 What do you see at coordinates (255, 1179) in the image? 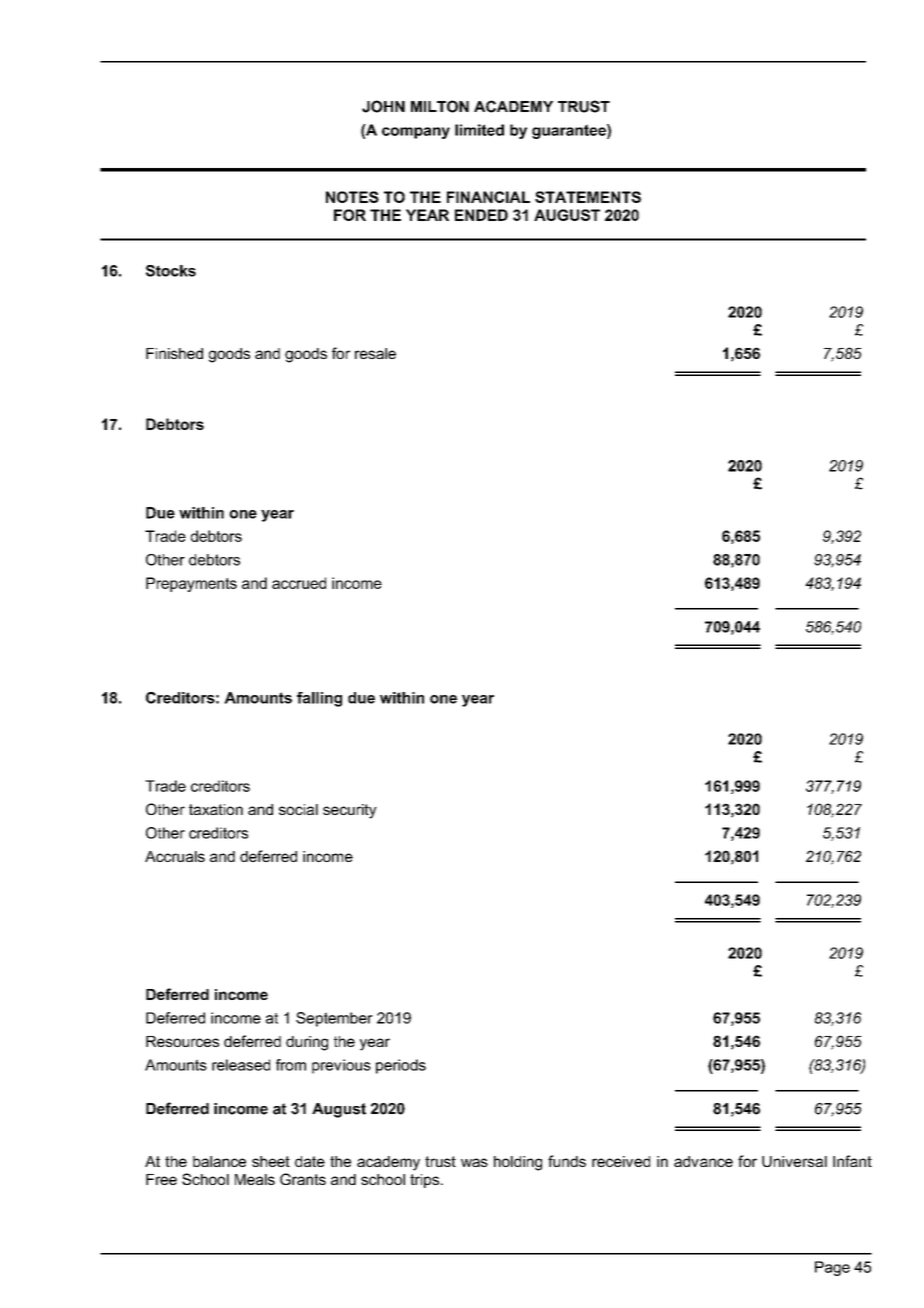
I see `Meals` at bounding box center [255, 1179].
